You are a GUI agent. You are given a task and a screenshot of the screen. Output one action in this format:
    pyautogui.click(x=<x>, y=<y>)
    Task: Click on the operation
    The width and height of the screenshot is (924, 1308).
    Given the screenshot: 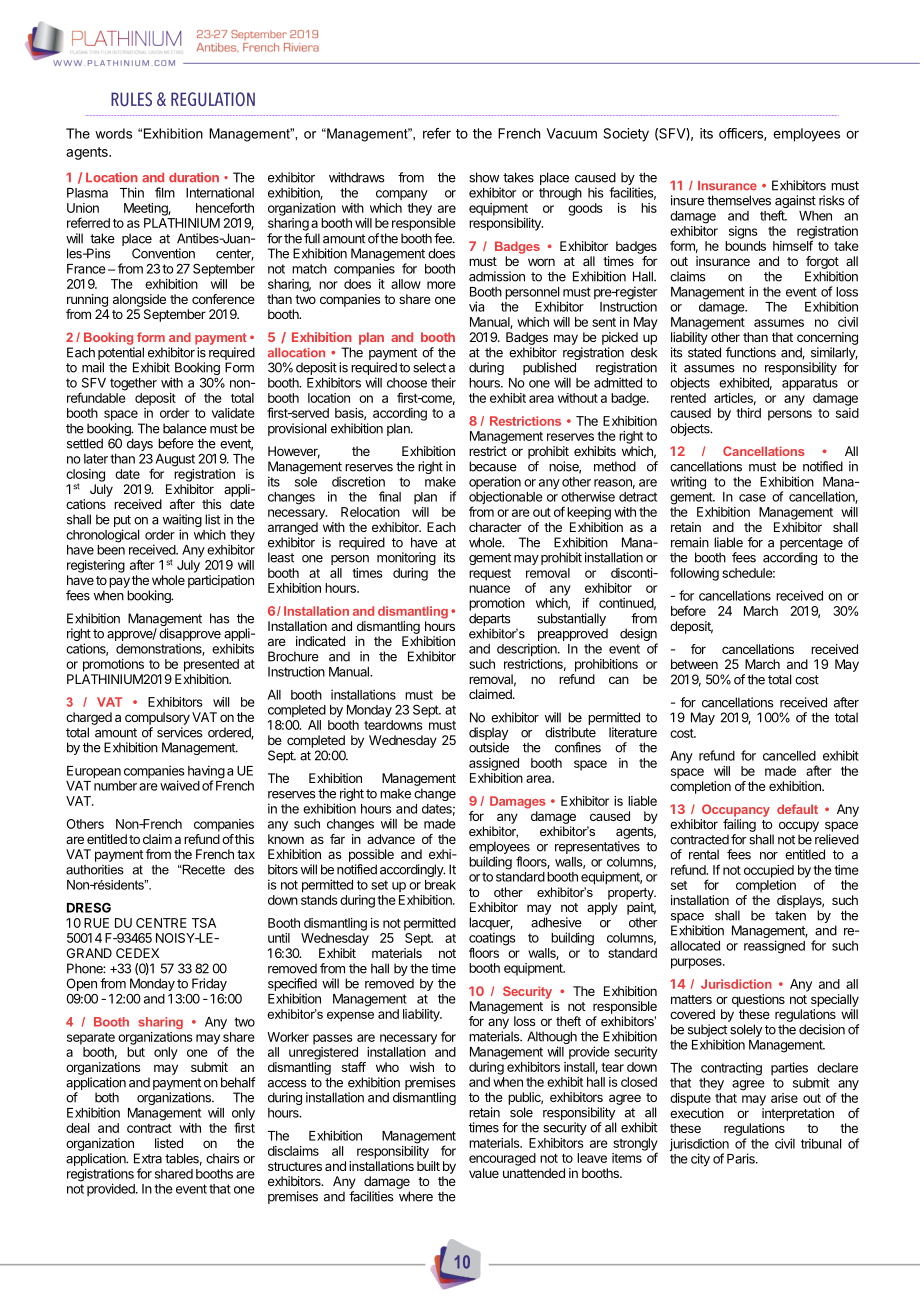 What is the action you would take?
    pyautogui.click(x=495, y=484)
